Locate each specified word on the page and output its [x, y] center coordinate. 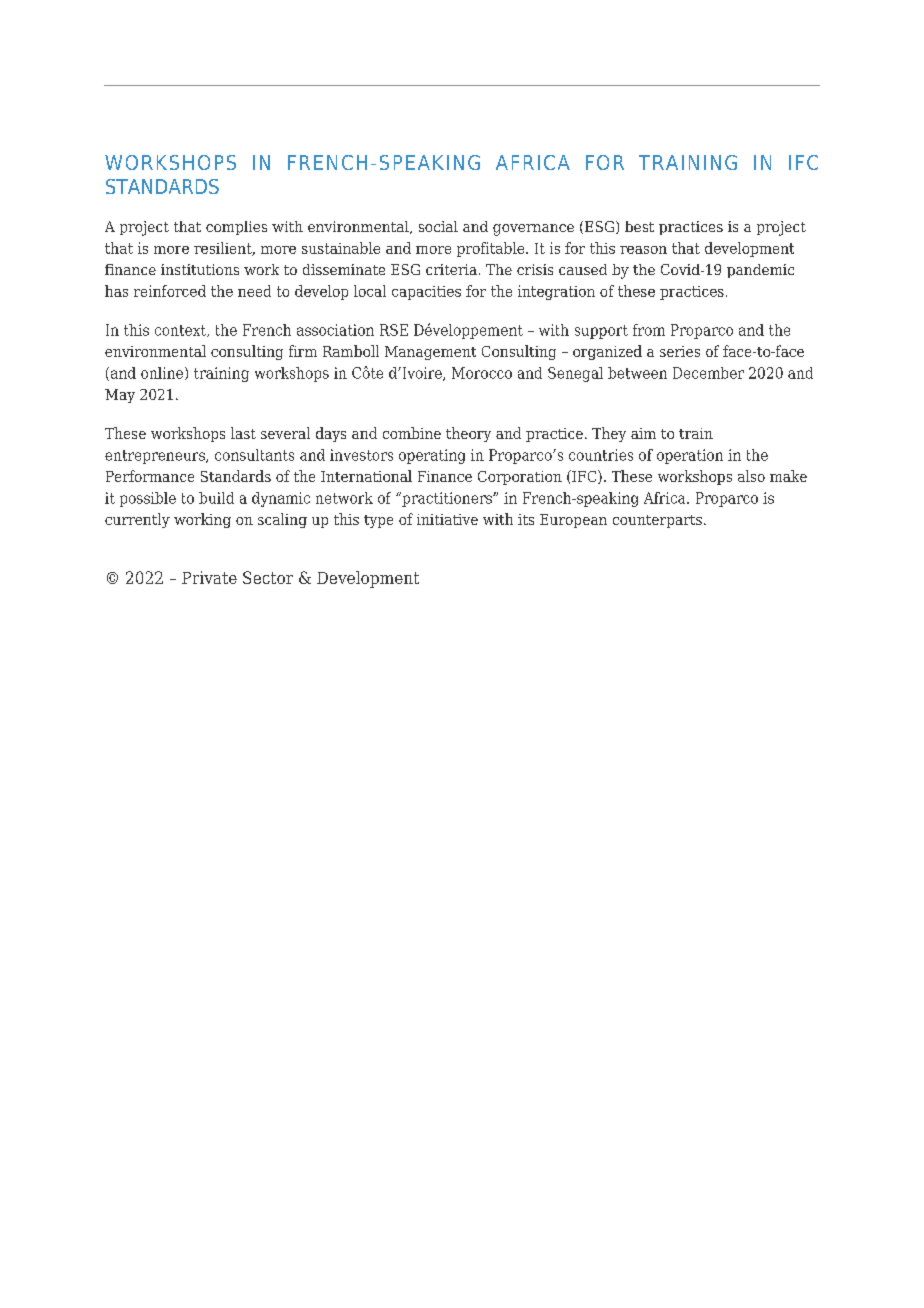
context [181, 331]
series [680, 351]
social [438, 226]
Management [430, 353]
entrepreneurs [156, 457]
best [639, 226]
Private [209, 577]
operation [690, 456]
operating [432, 456]
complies [236, 228]
